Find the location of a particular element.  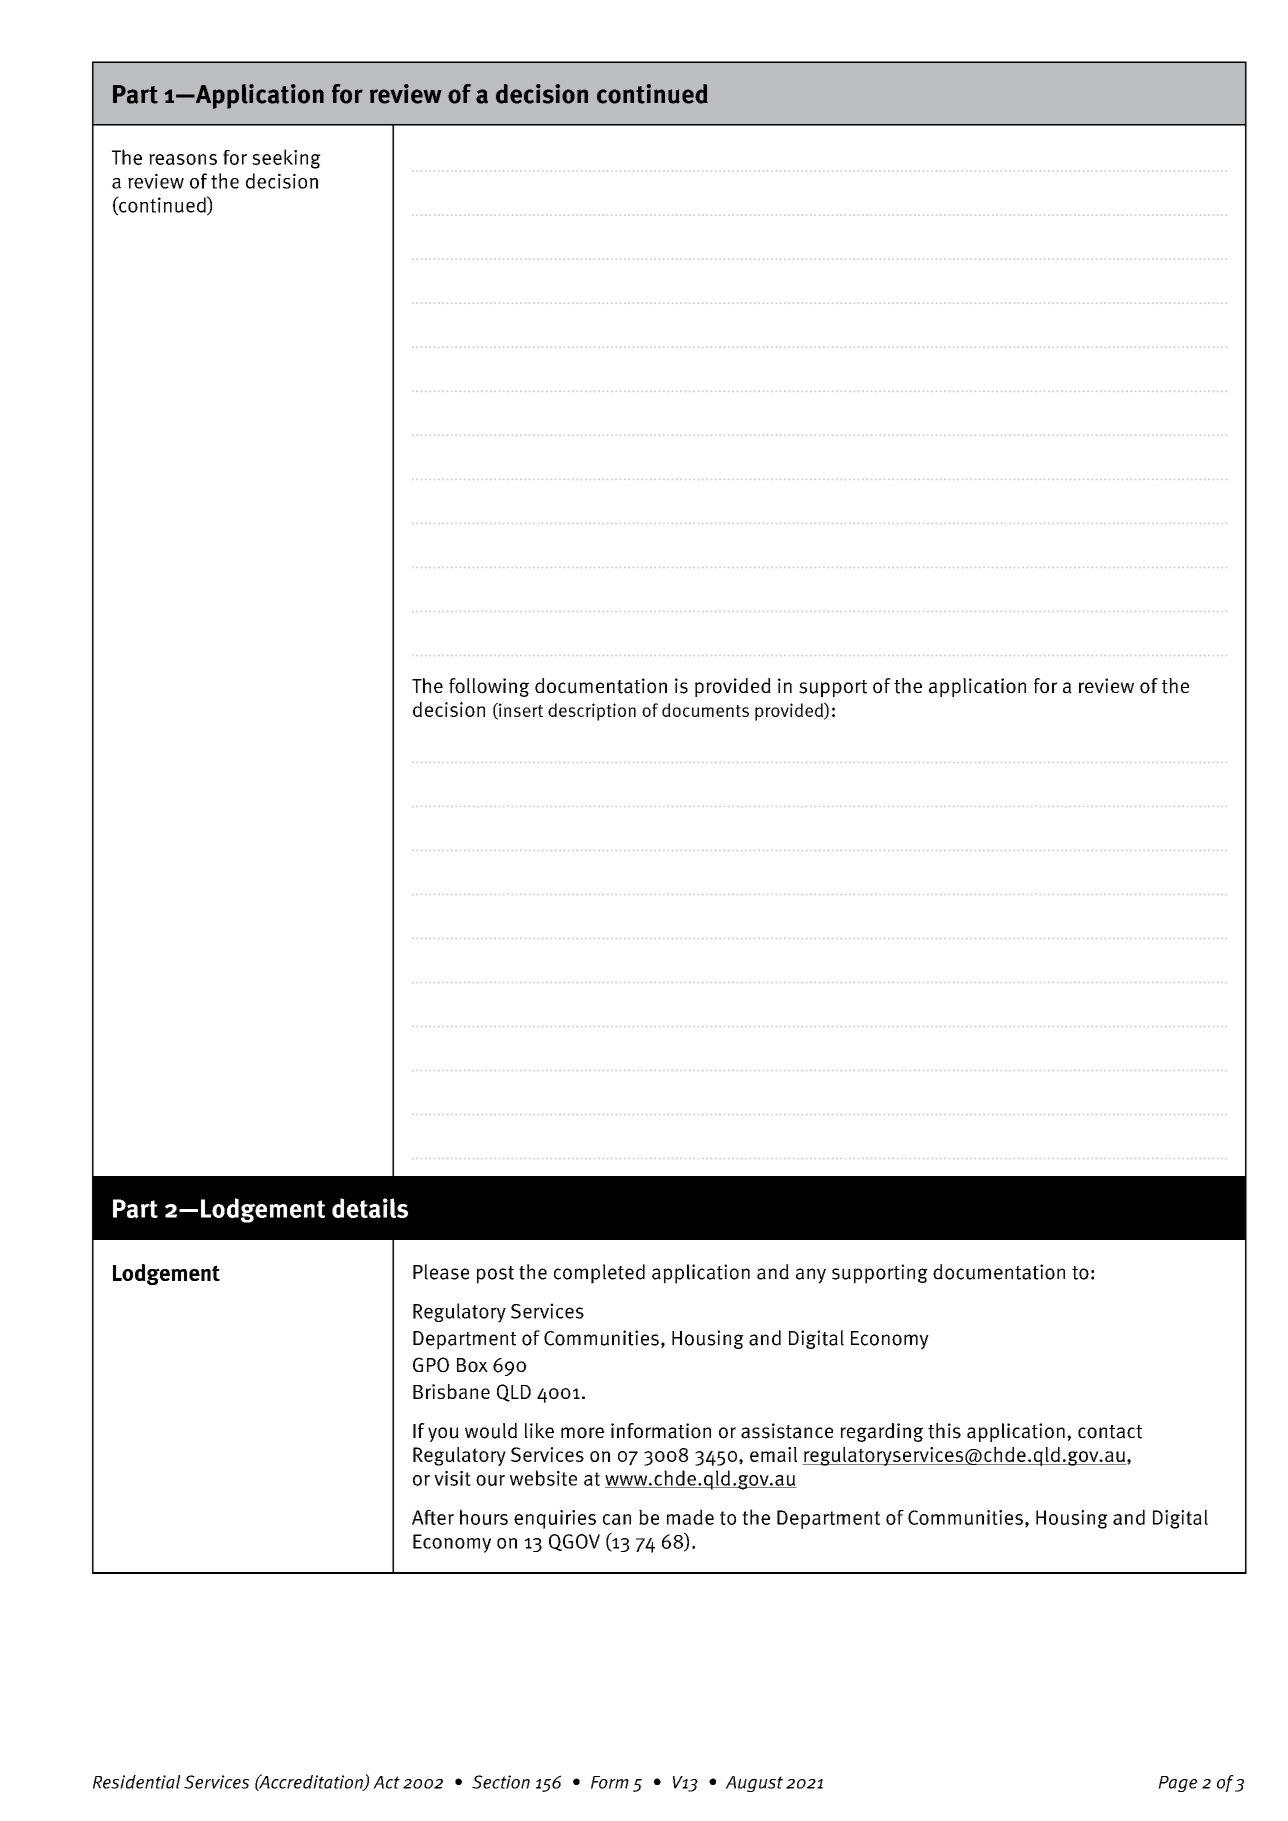

documents is located at coordinates (705, 710).
